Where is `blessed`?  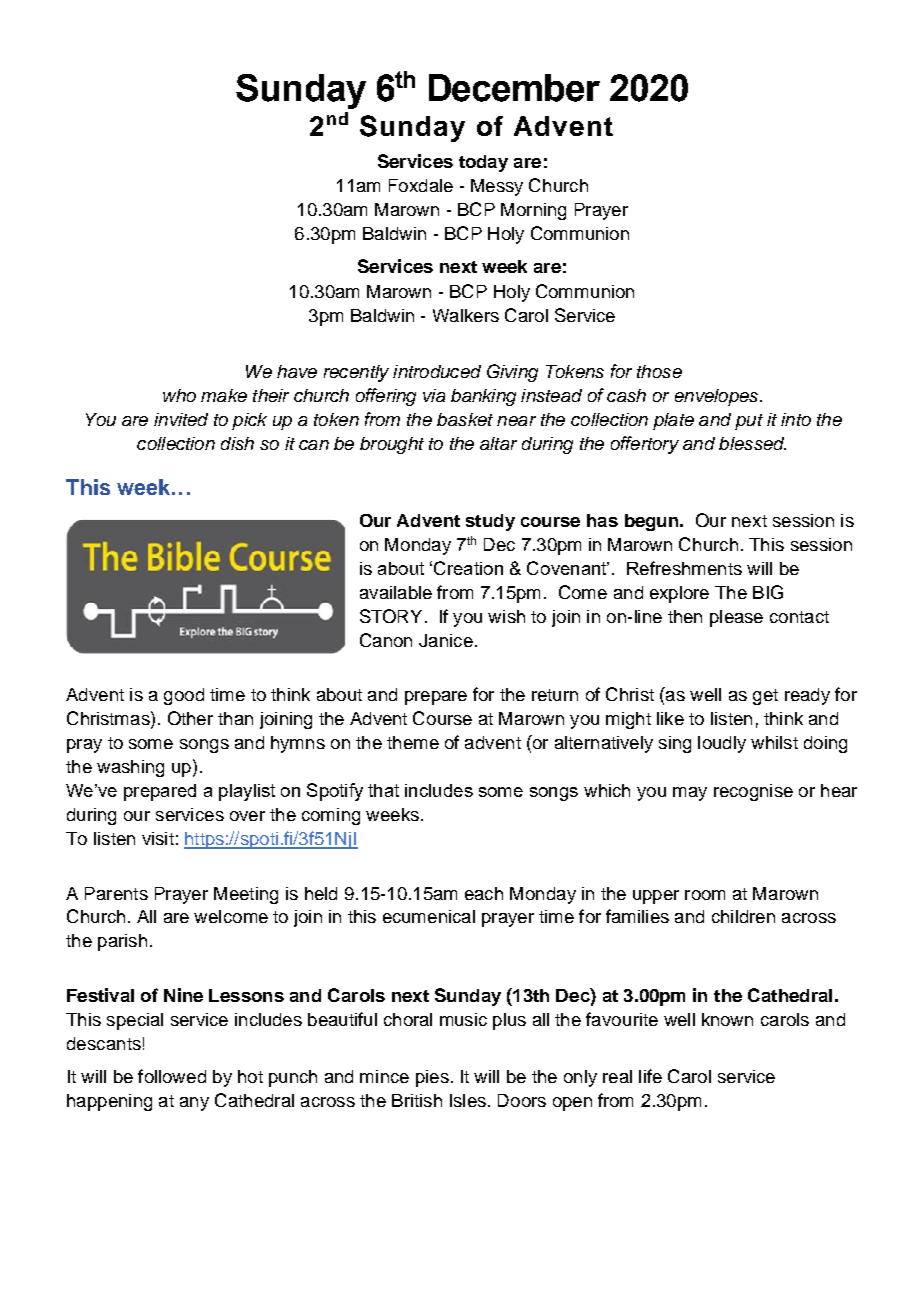 blessed is located at coordinates (752, 443).
